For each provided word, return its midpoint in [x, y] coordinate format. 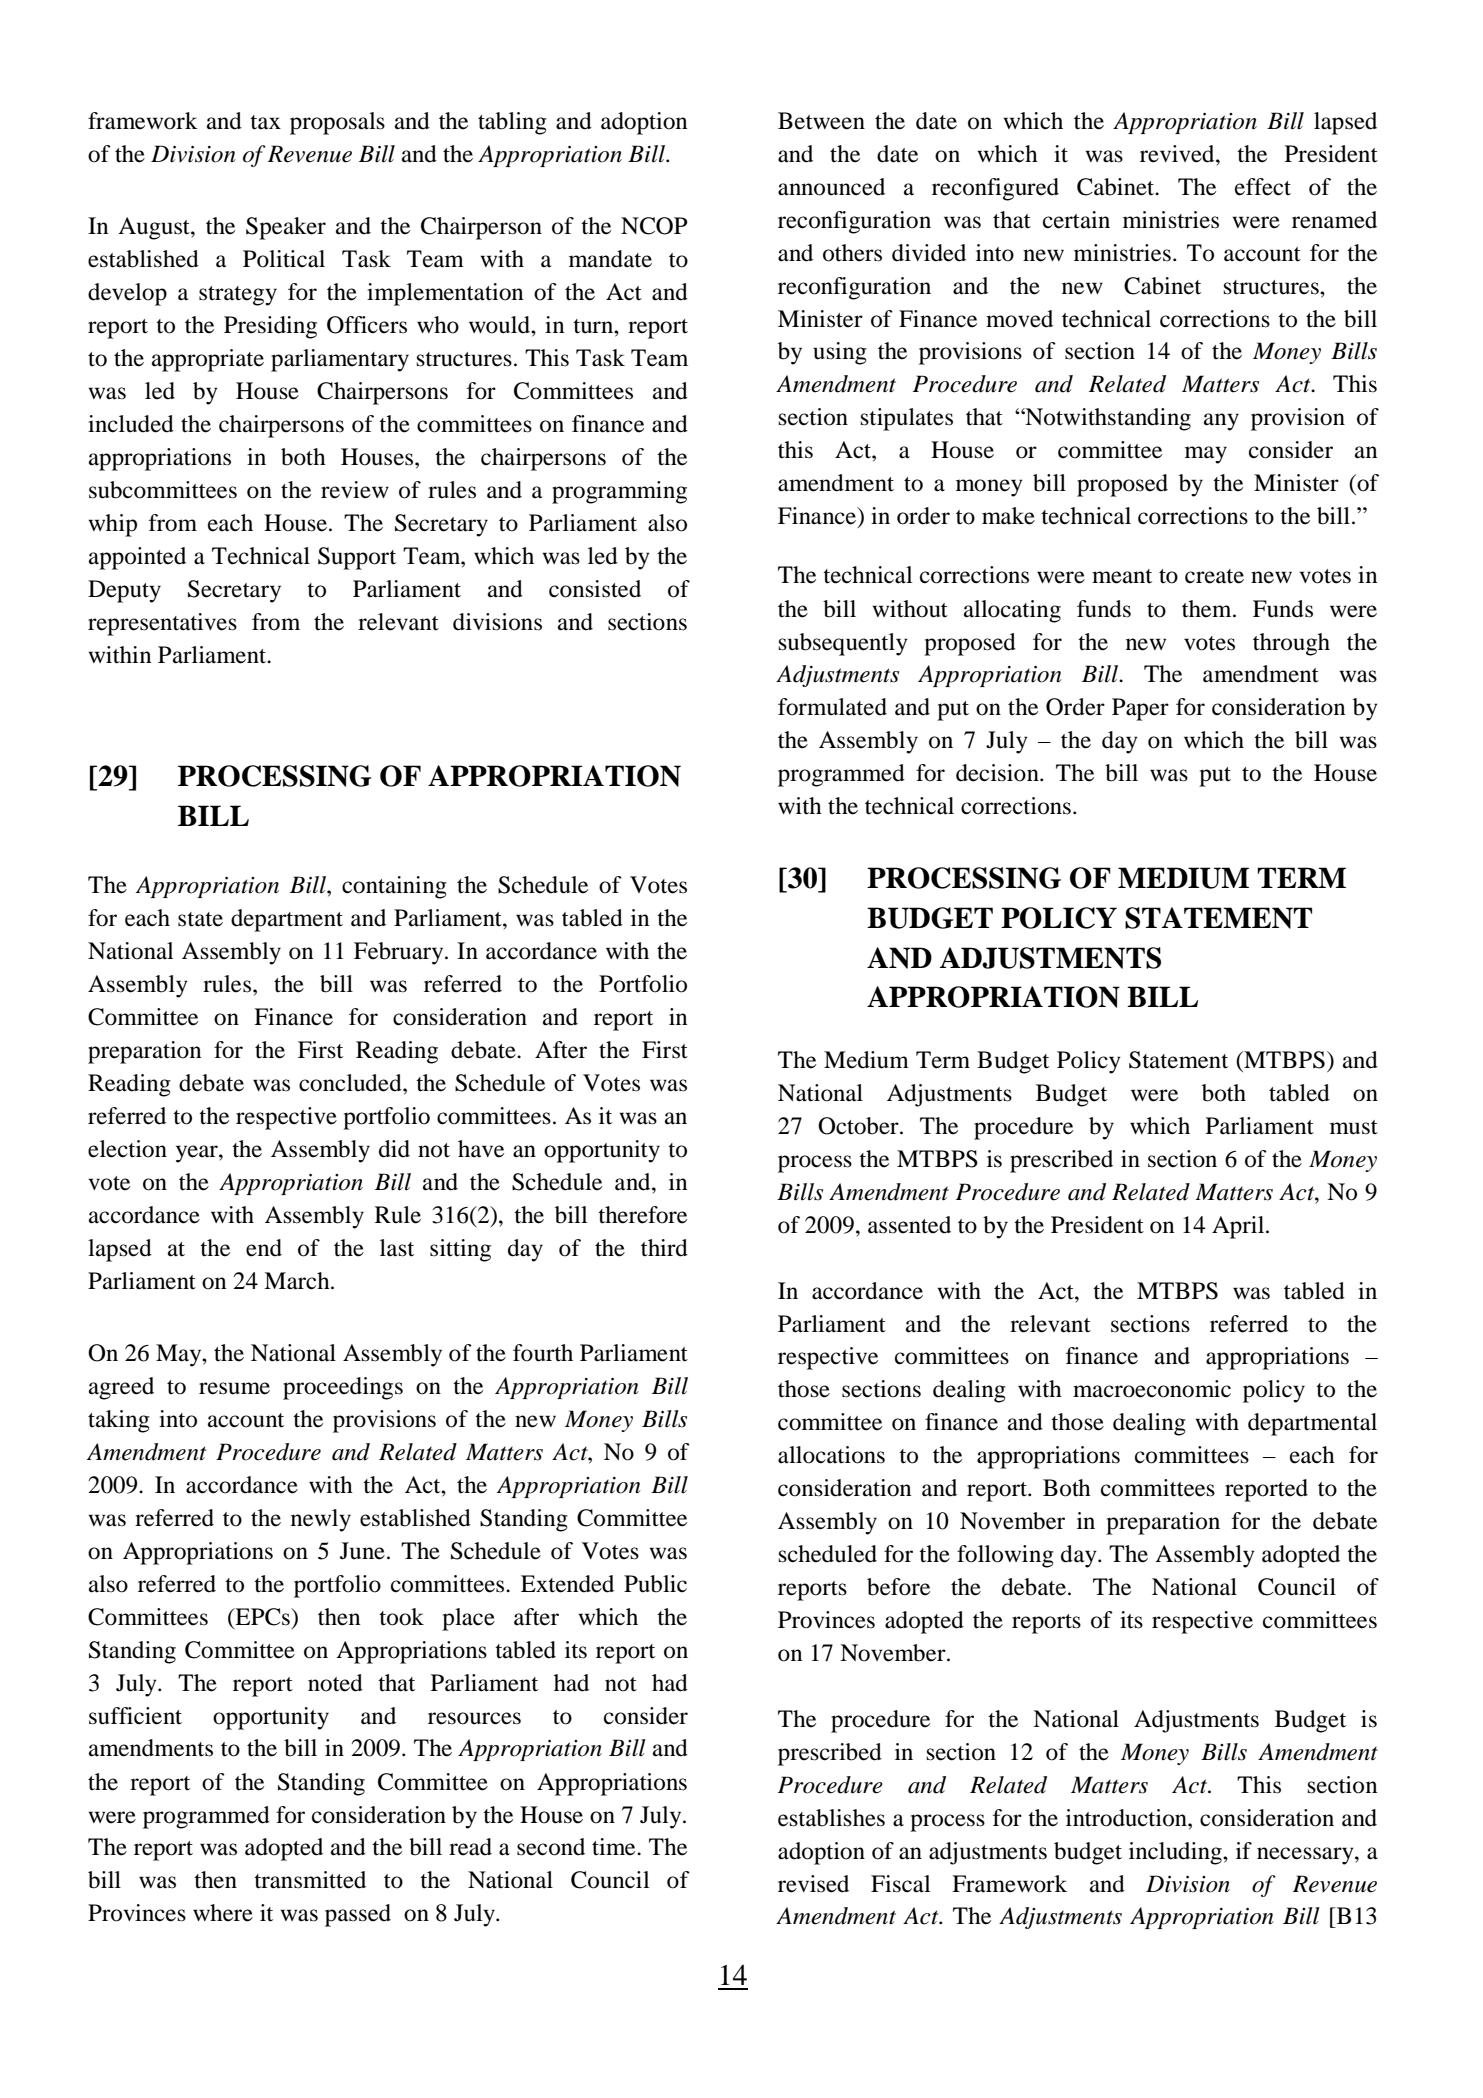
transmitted [310, 1880]
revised [813, 1884]
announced [831, 187]
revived [1178, 154]
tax [265, 122]
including [1176, 1853]
